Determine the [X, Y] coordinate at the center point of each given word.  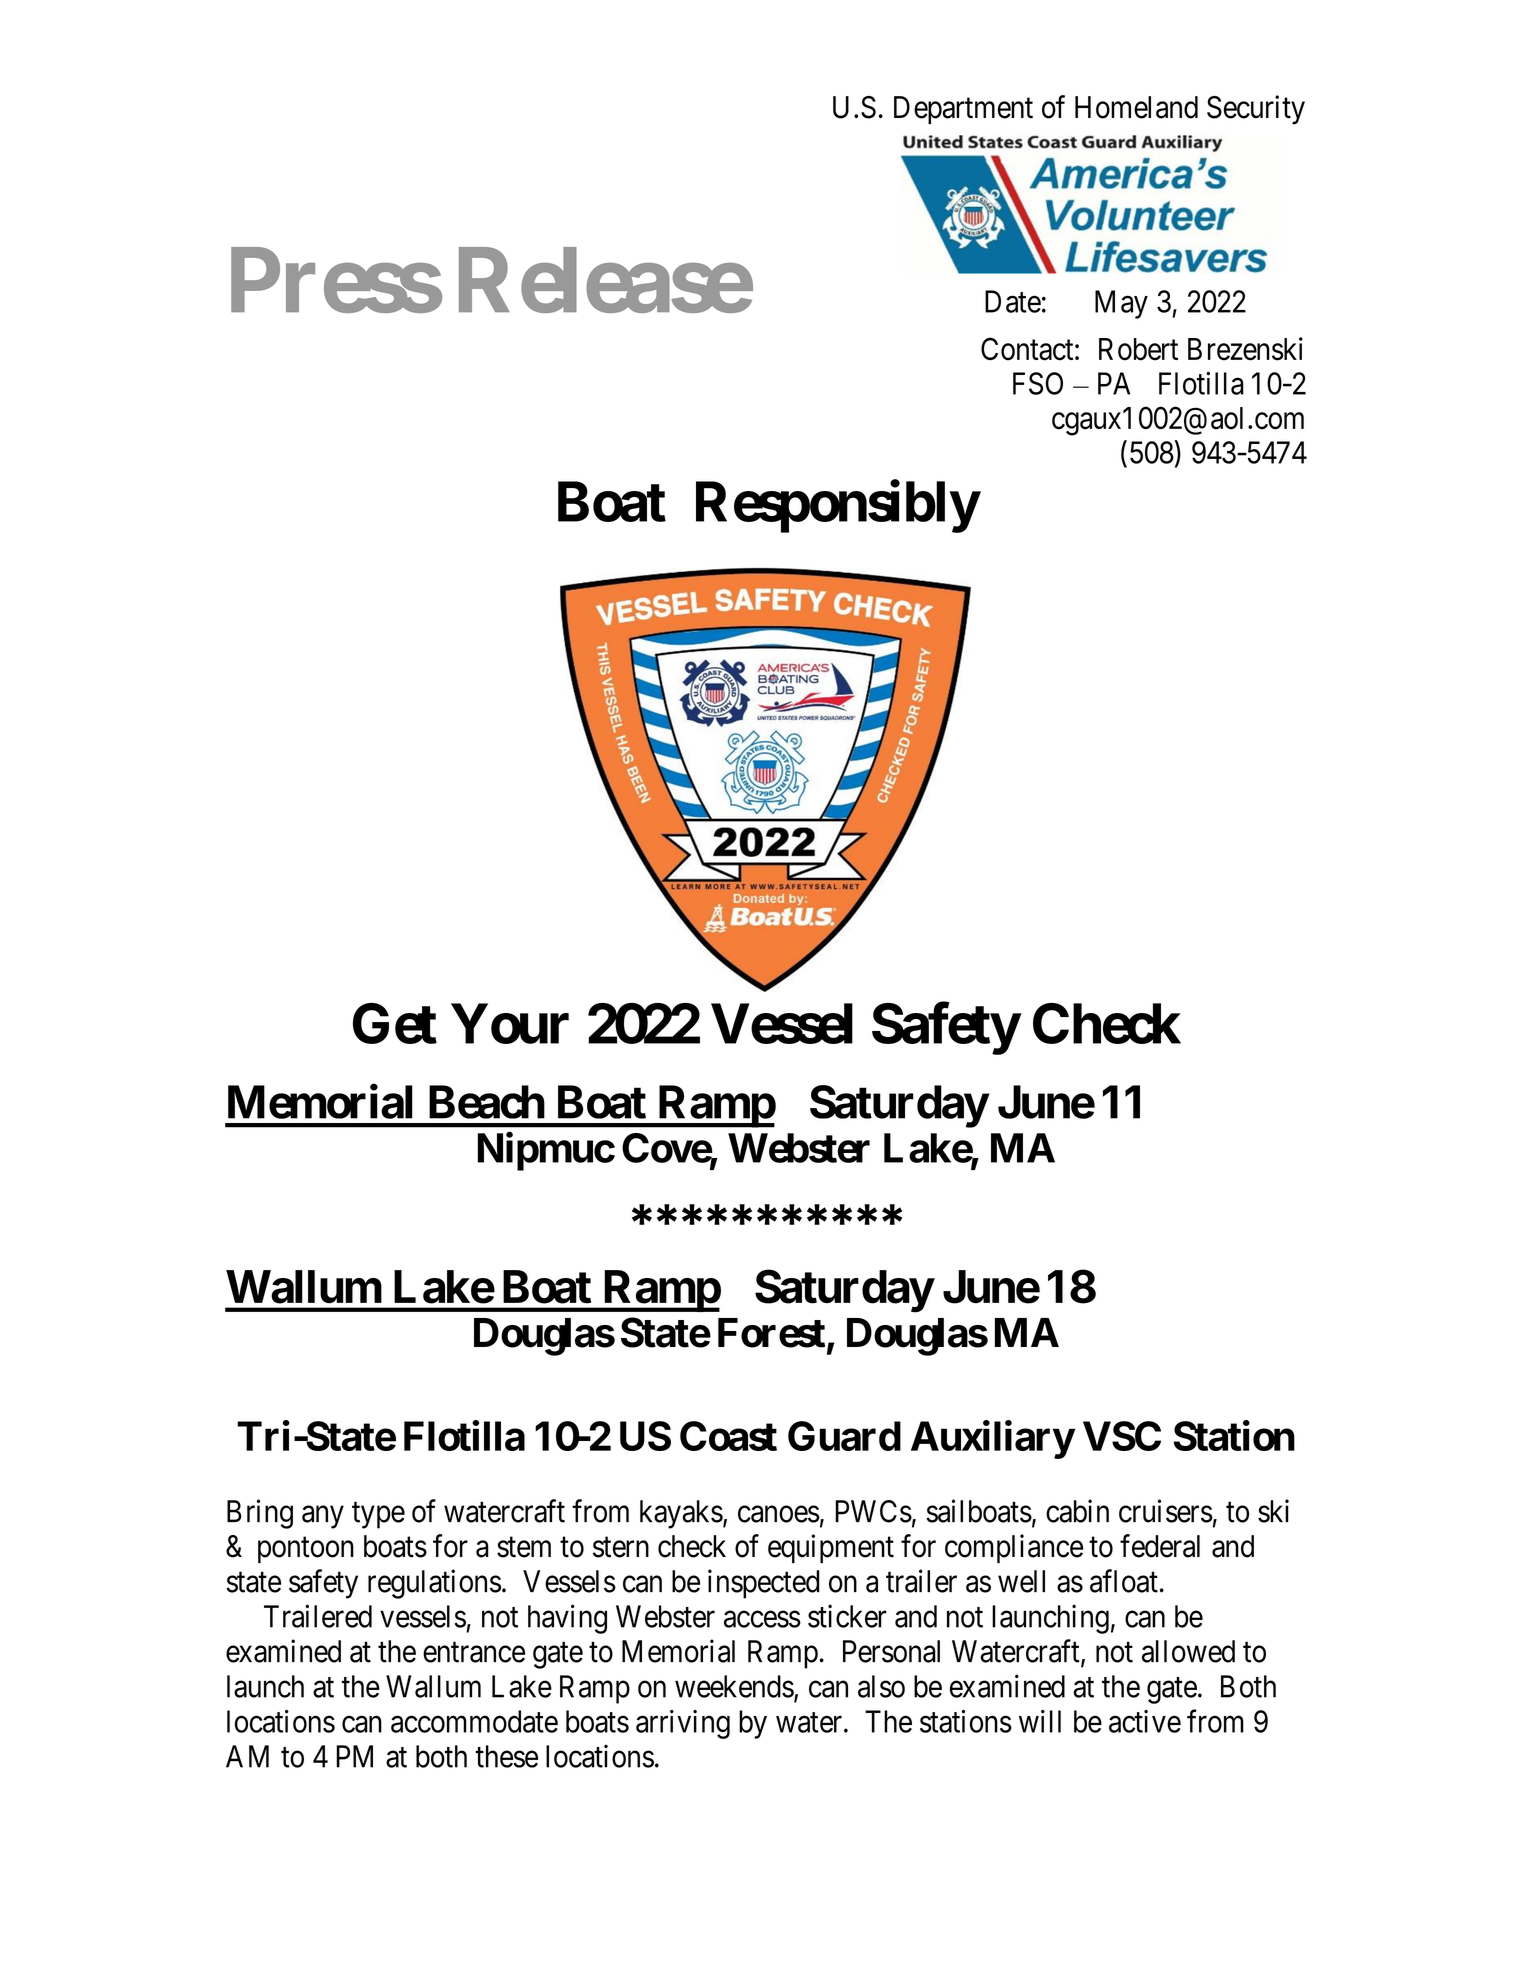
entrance [474, 1652]
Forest [771, 1333]
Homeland [1136, 107]
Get [395, 1023]
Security [1256, 110]
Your [510, 1024]
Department [963, 110]
